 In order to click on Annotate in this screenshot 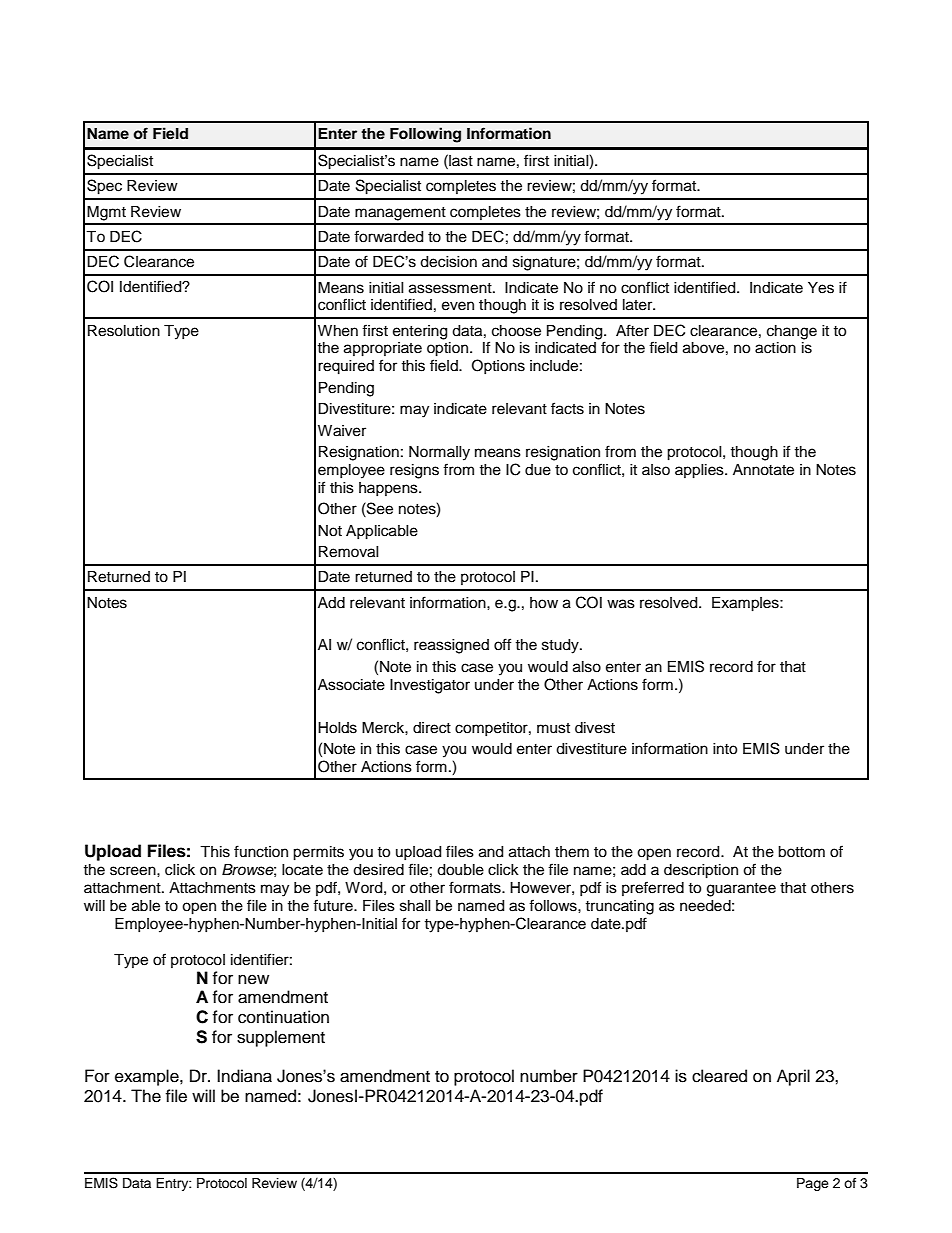, I will do `click(763, 470)`.
